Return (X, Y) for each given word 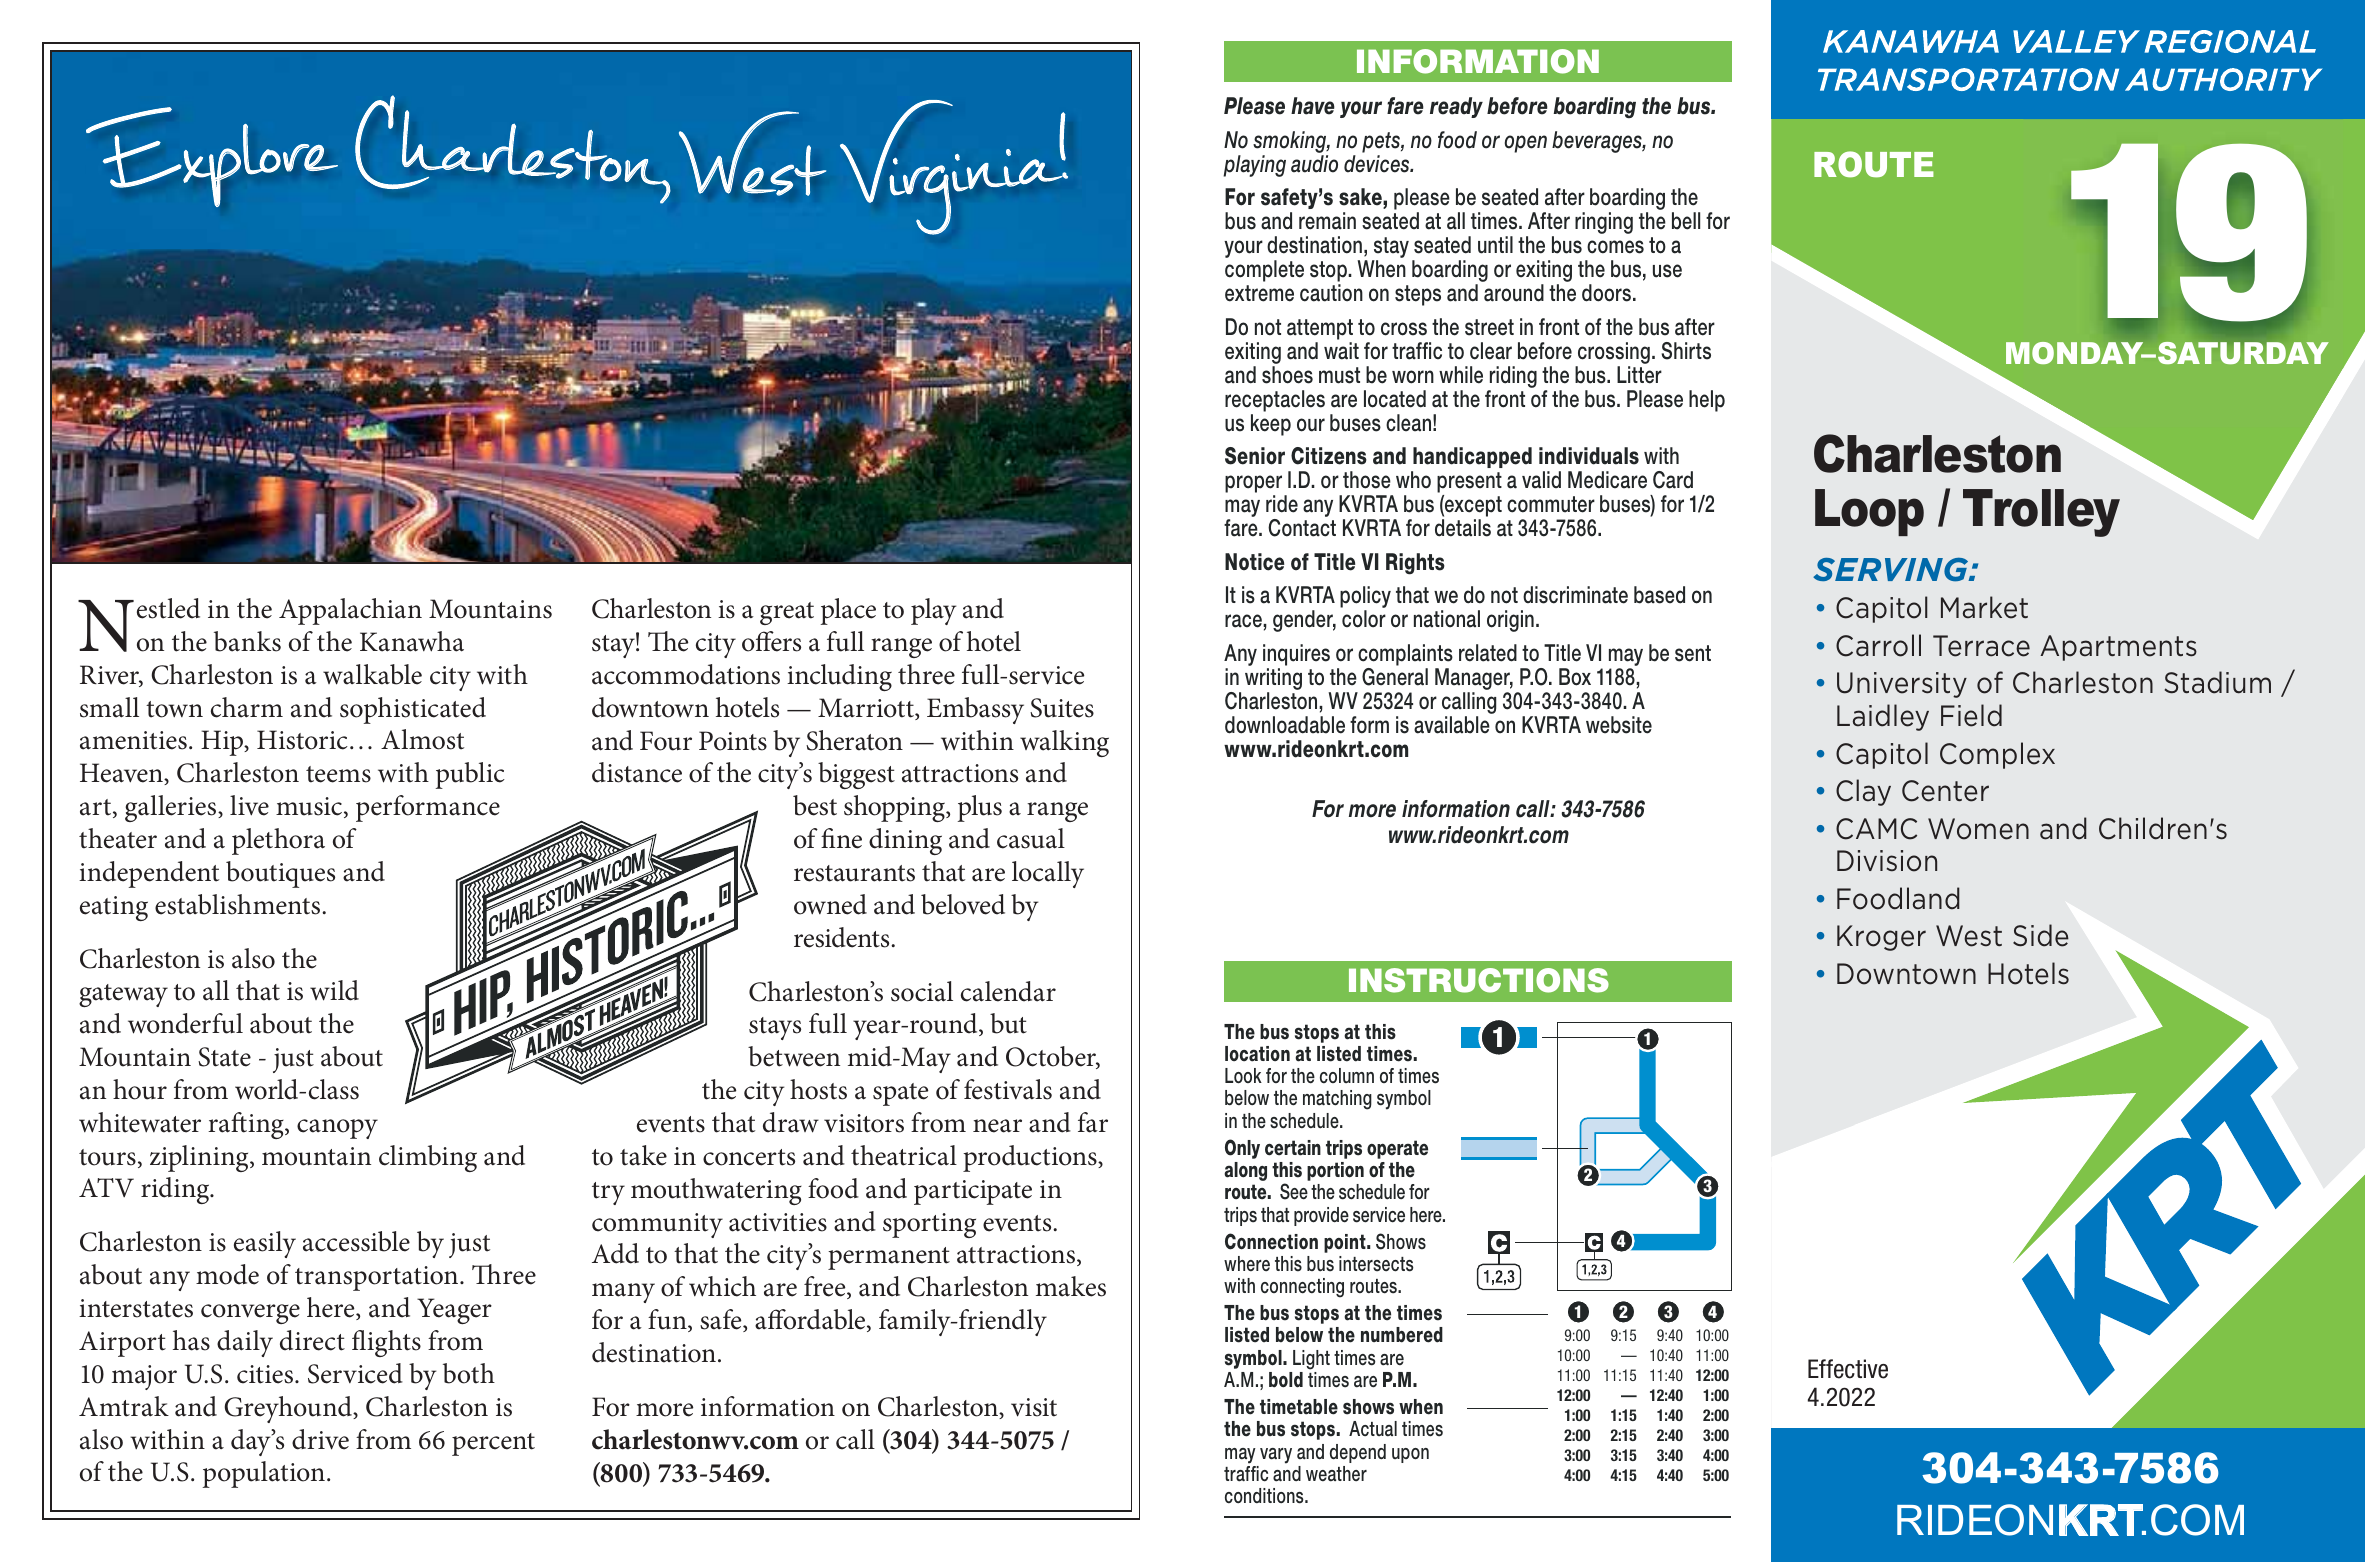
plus (980, 808)
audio (1314, 164)
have (1313, 106)
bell (1686, 221)
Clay (1863, 792)
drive (320, 1439)
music (309, 806)
